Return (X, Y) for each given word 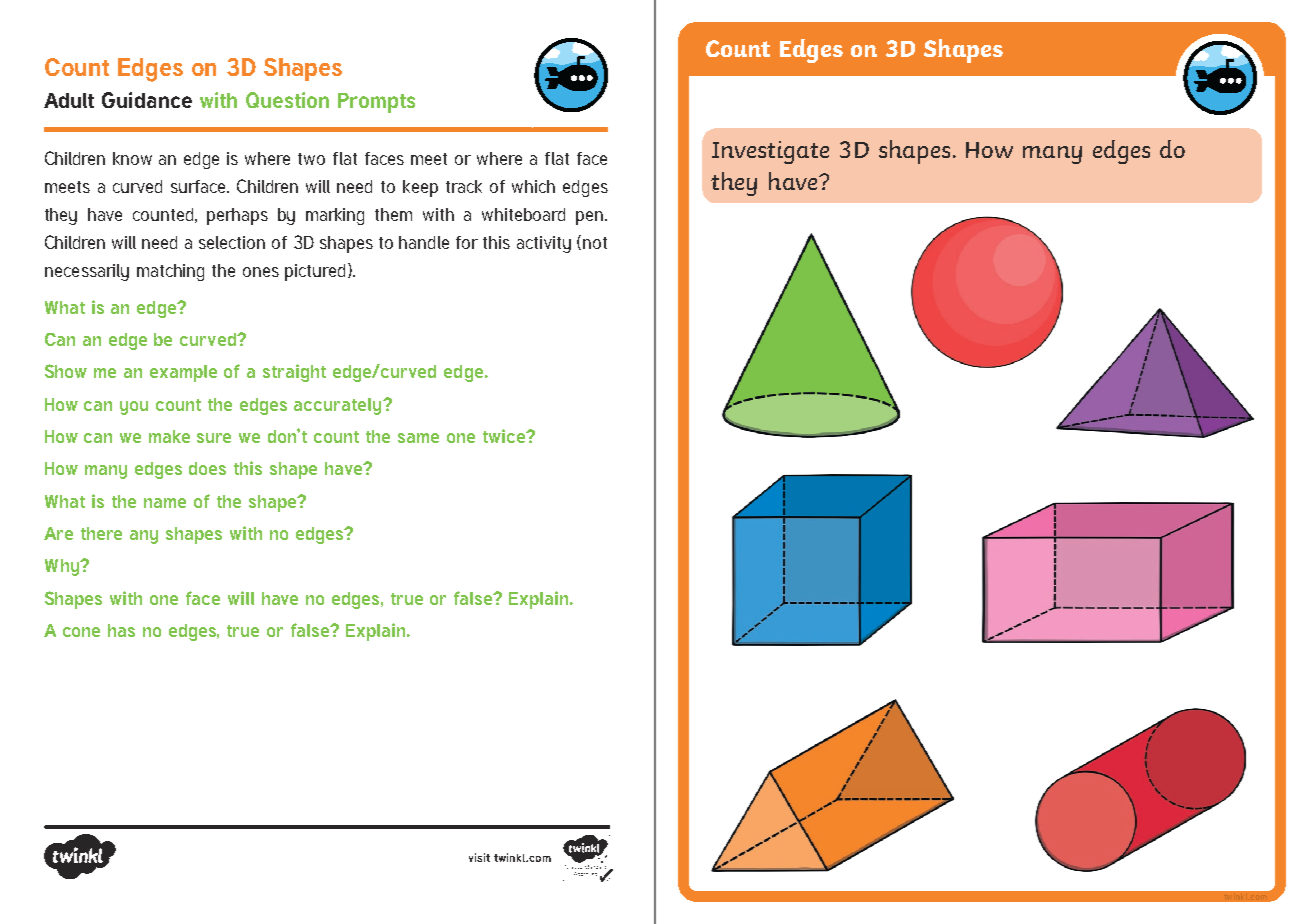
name (165, 503)
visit (479, 857)
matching (170, 272)
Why (63, 567)
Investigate (770, 152)
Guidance (147, 100)
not (595, 243)
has (121, 630)
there (101, 533)
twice (505, 436)
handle (424, 242)
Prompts (376, 103)
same (418, 438)
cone (81, 632)
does (207, 468)
